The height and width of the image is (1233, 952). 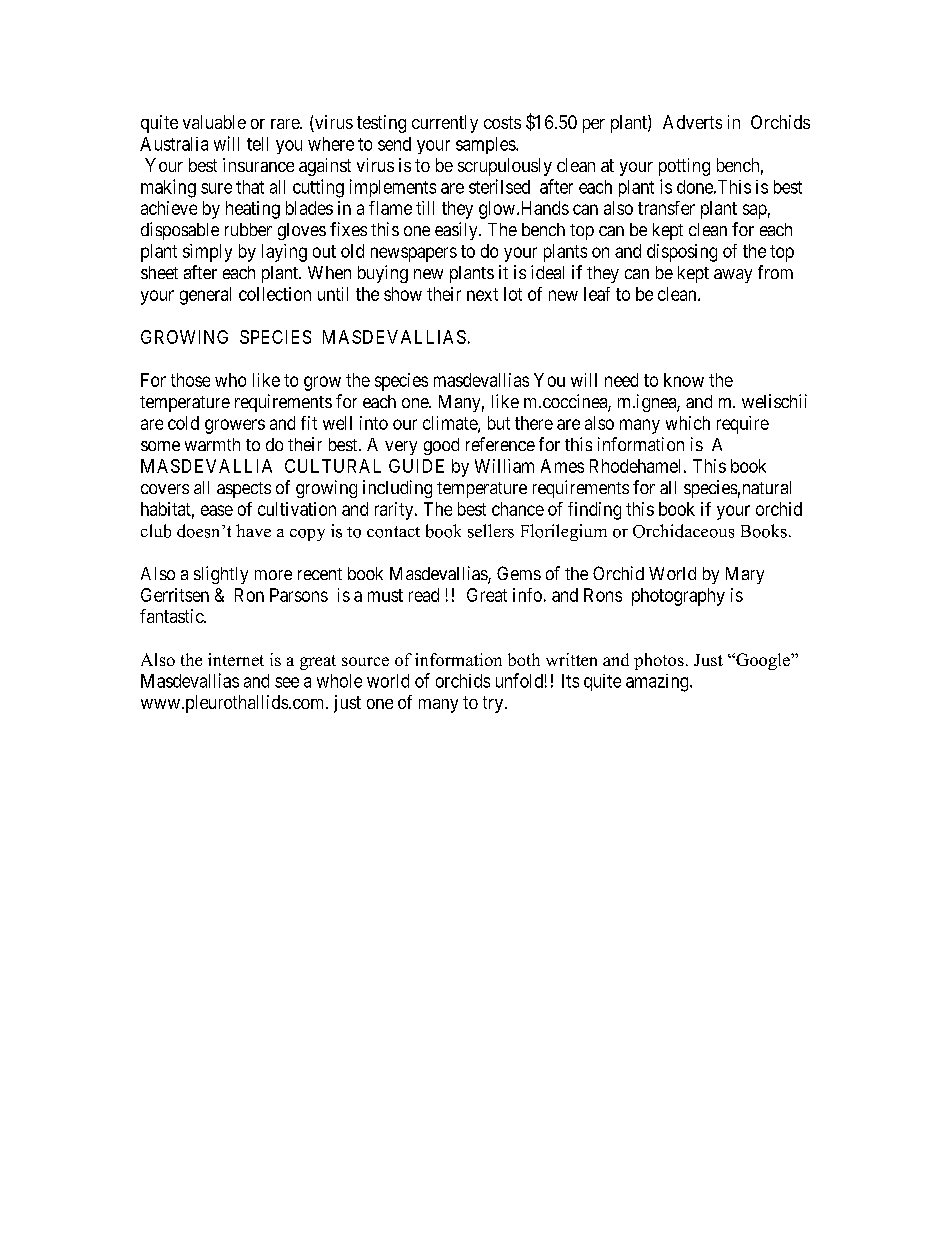 What do you see at coordinates (494, 704) in the image?
I see `try` at bounding box center [494, 704].
